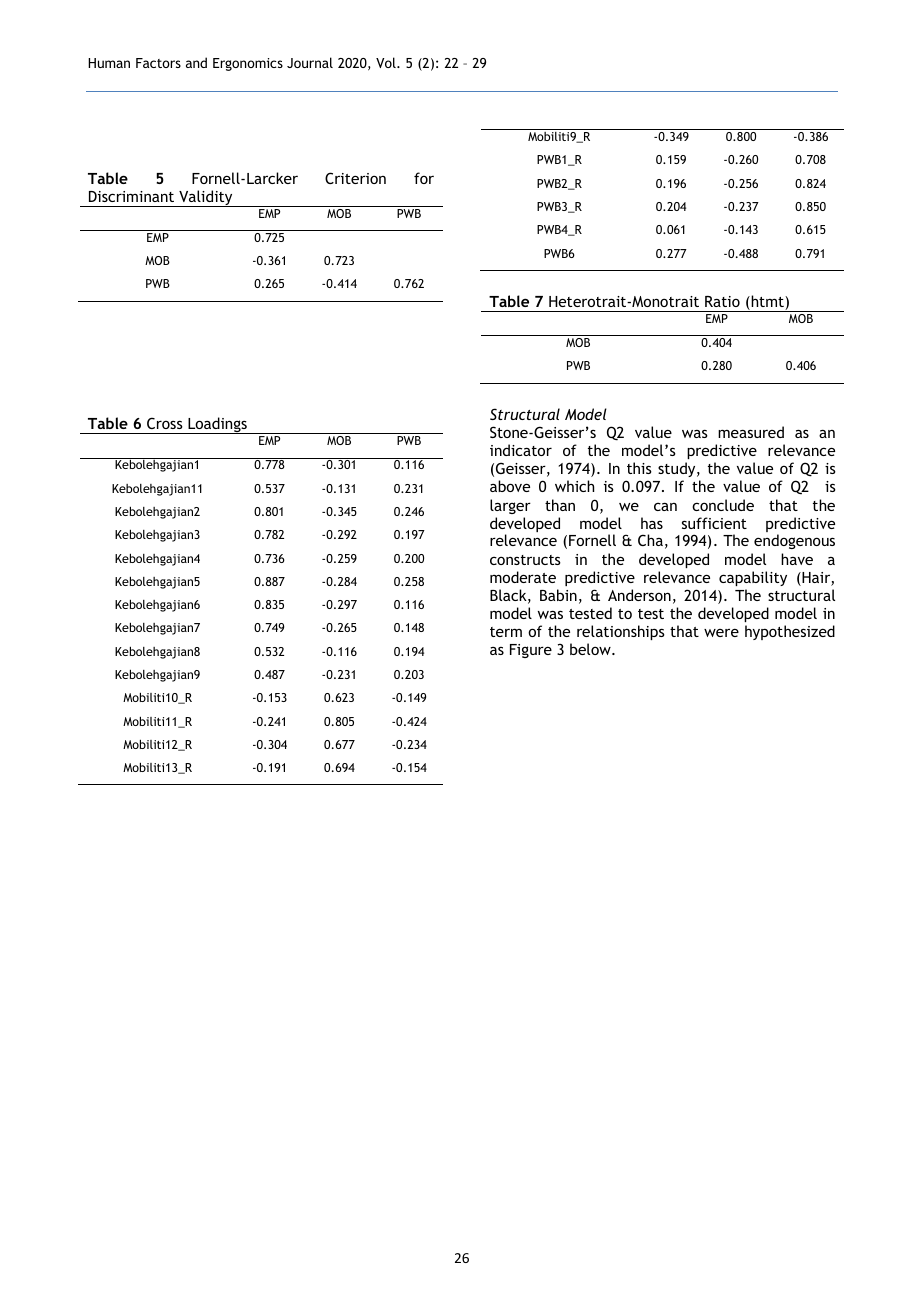 The image size is (924, 1308). I want to click on conclude, so click(723, 505).
